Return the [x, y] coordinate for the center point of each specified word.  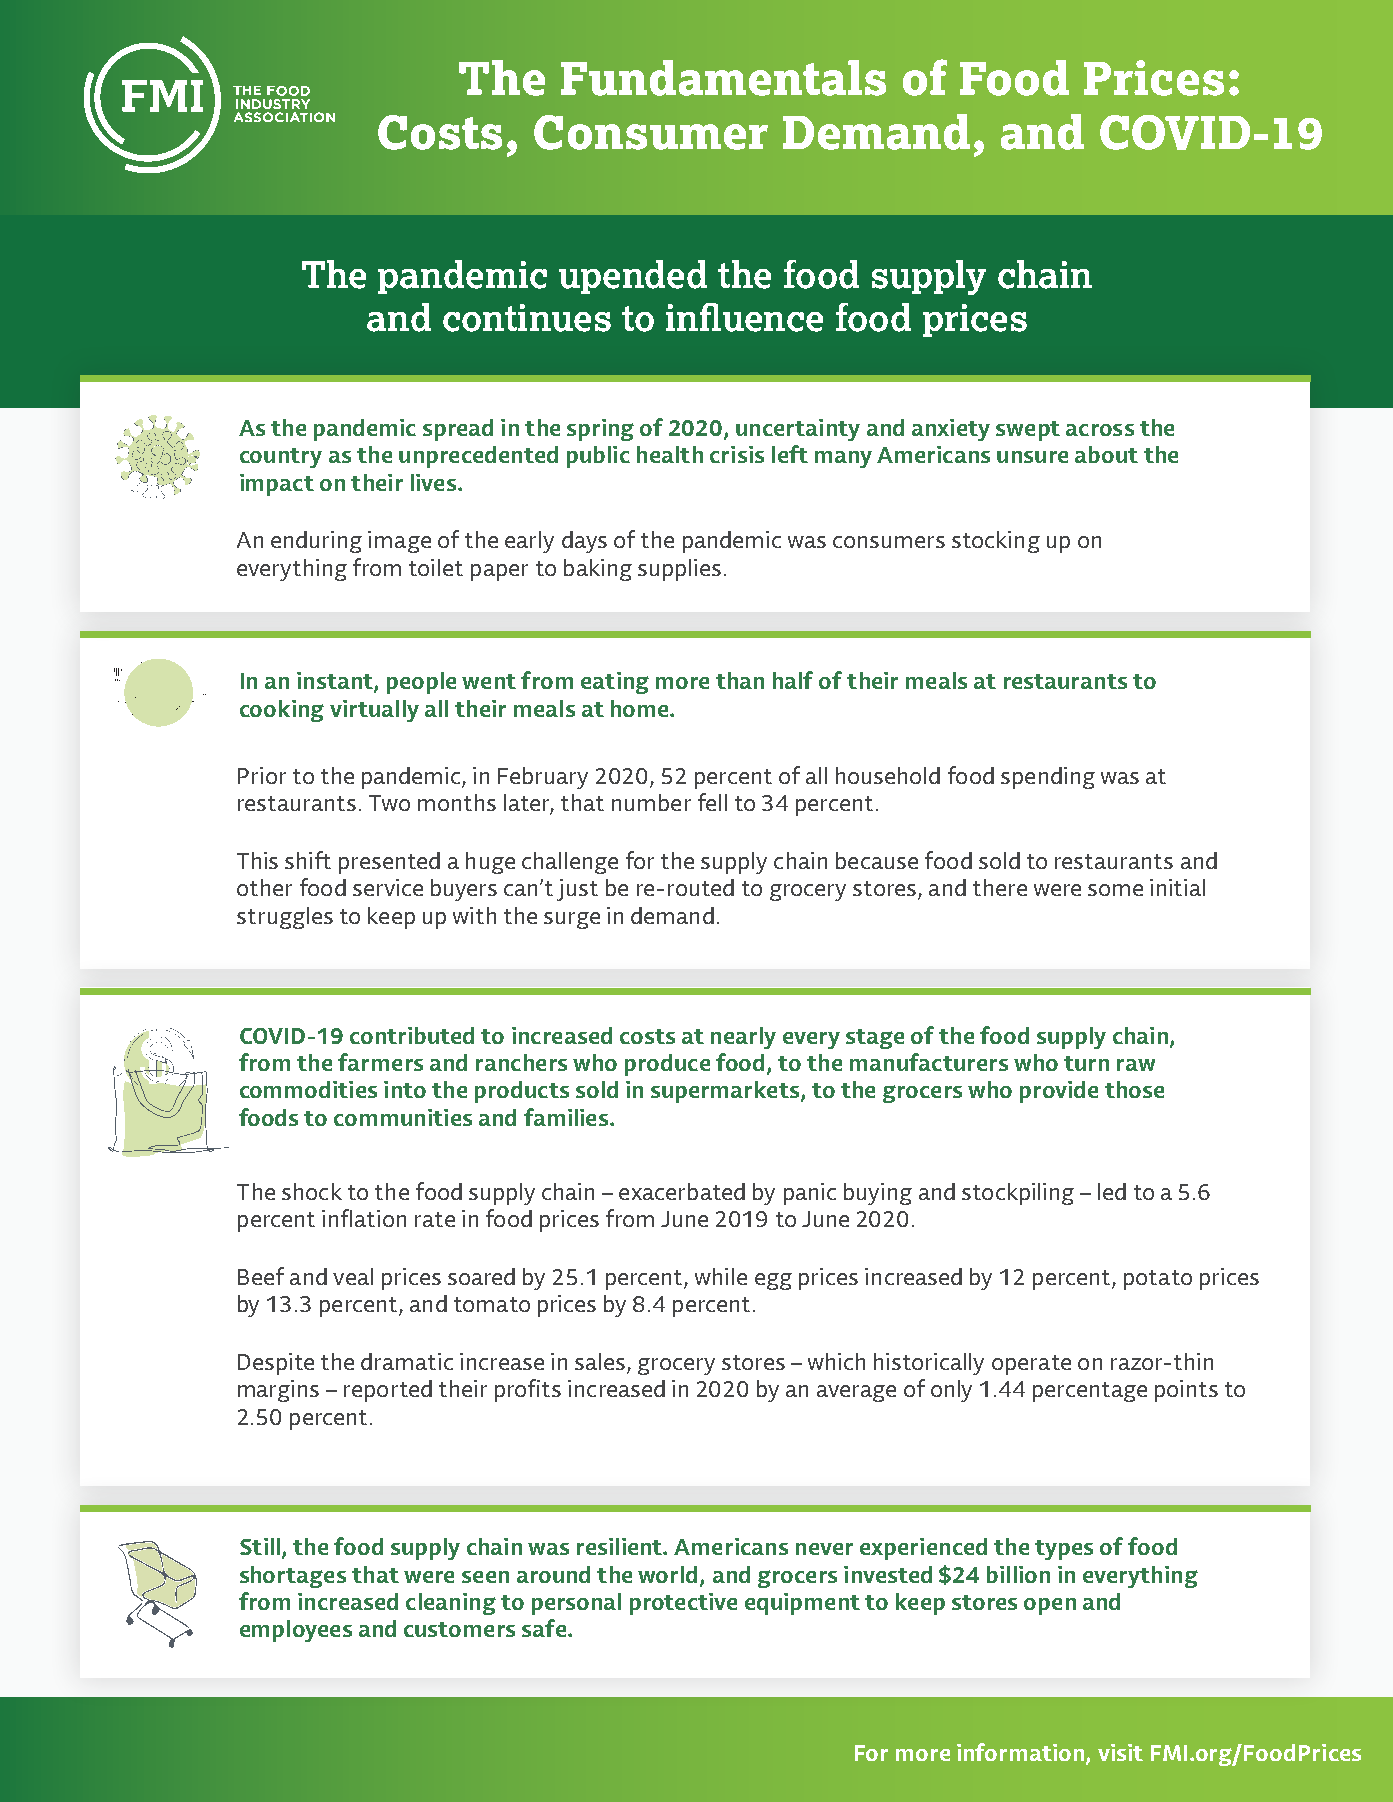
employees [296, 1631]
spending [1048, 778]
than [740, 680]
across [1100, 430]
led [1112, 1191]
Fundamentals [723, 78]
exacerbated [682, 1191]
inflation [364, 1218]
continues [527, 318]
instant [336, 682]
